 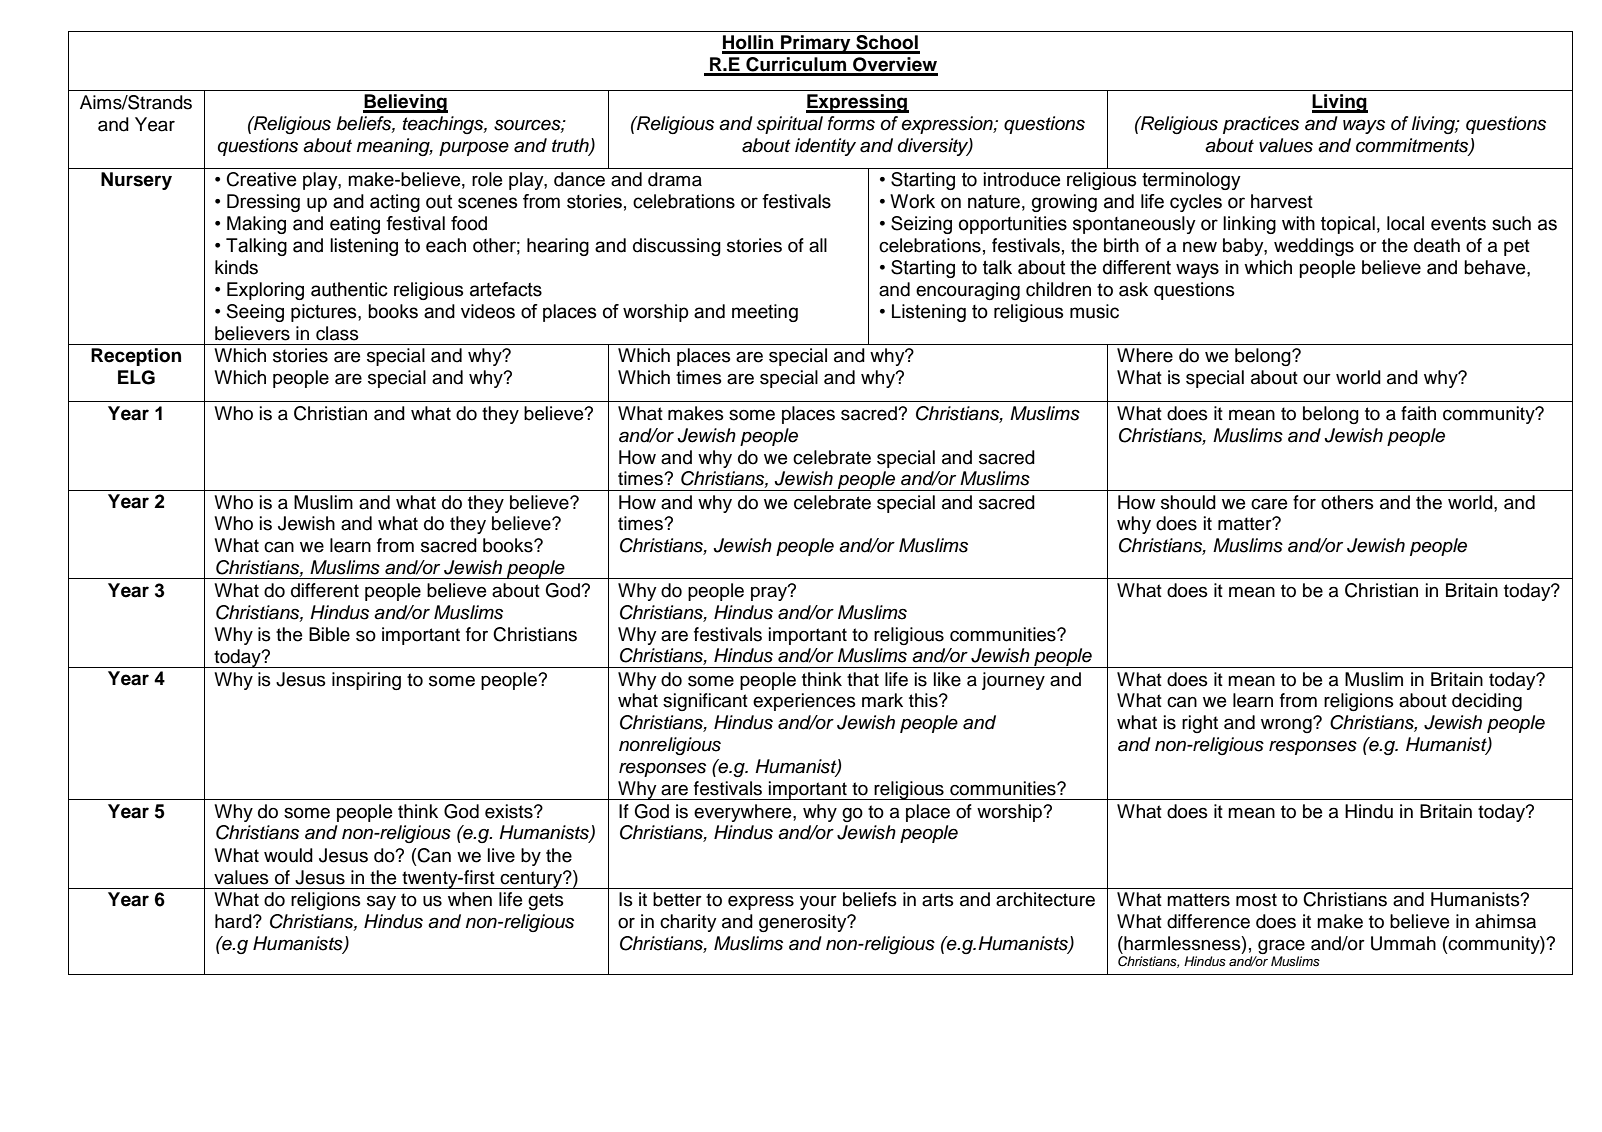 I want to click on hard, so click(x=234, y=921).
